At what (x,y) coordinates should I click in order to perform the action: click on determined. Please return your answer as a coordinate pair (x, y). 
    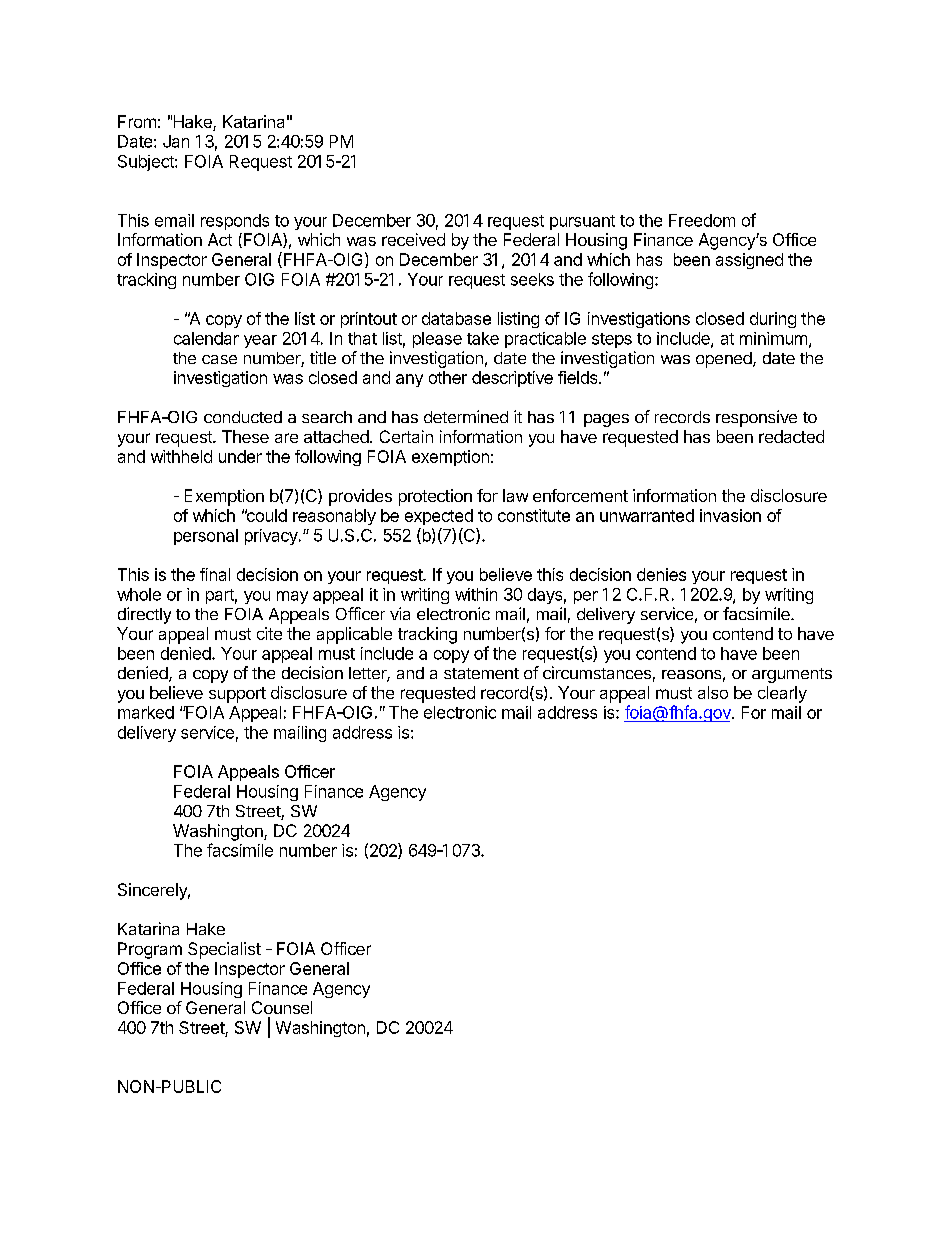
    Looking at the image, I should click on (466, 416).
